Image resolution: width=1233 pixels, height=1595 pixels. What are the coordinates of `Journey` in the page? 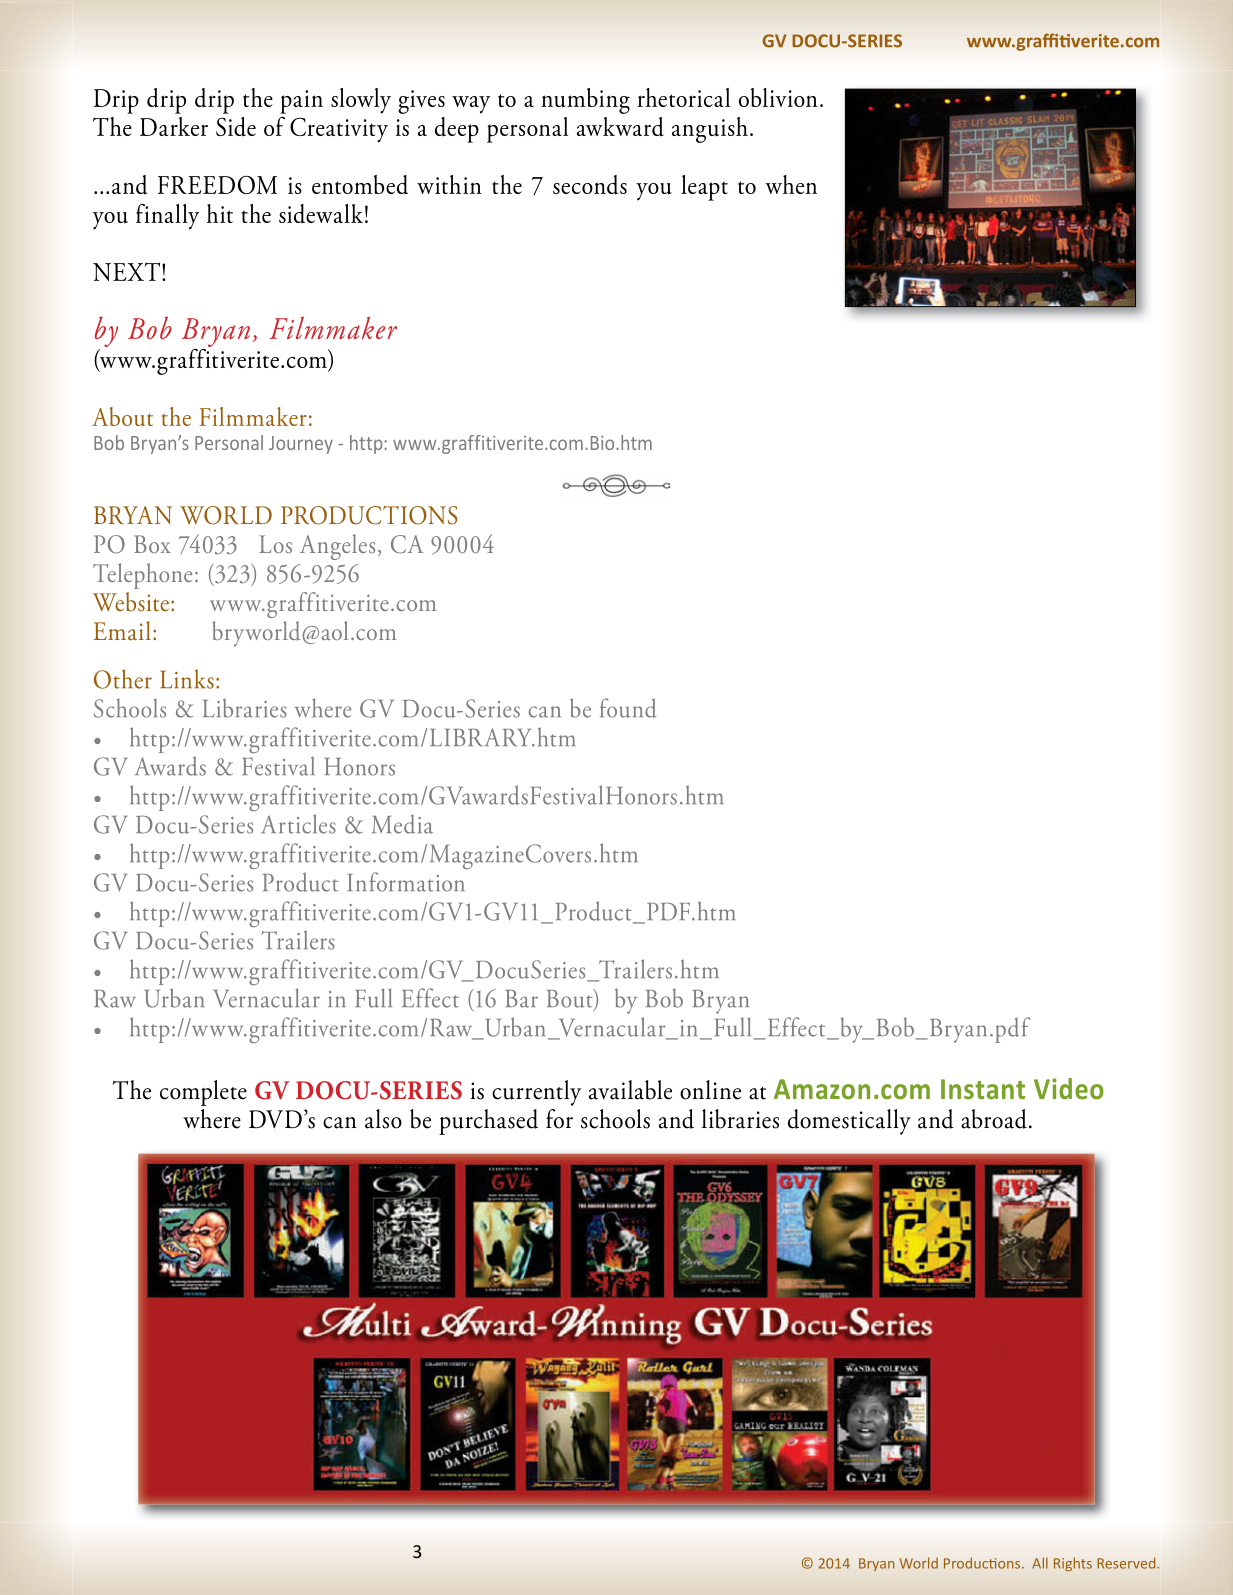 It's located at (301, 445).
